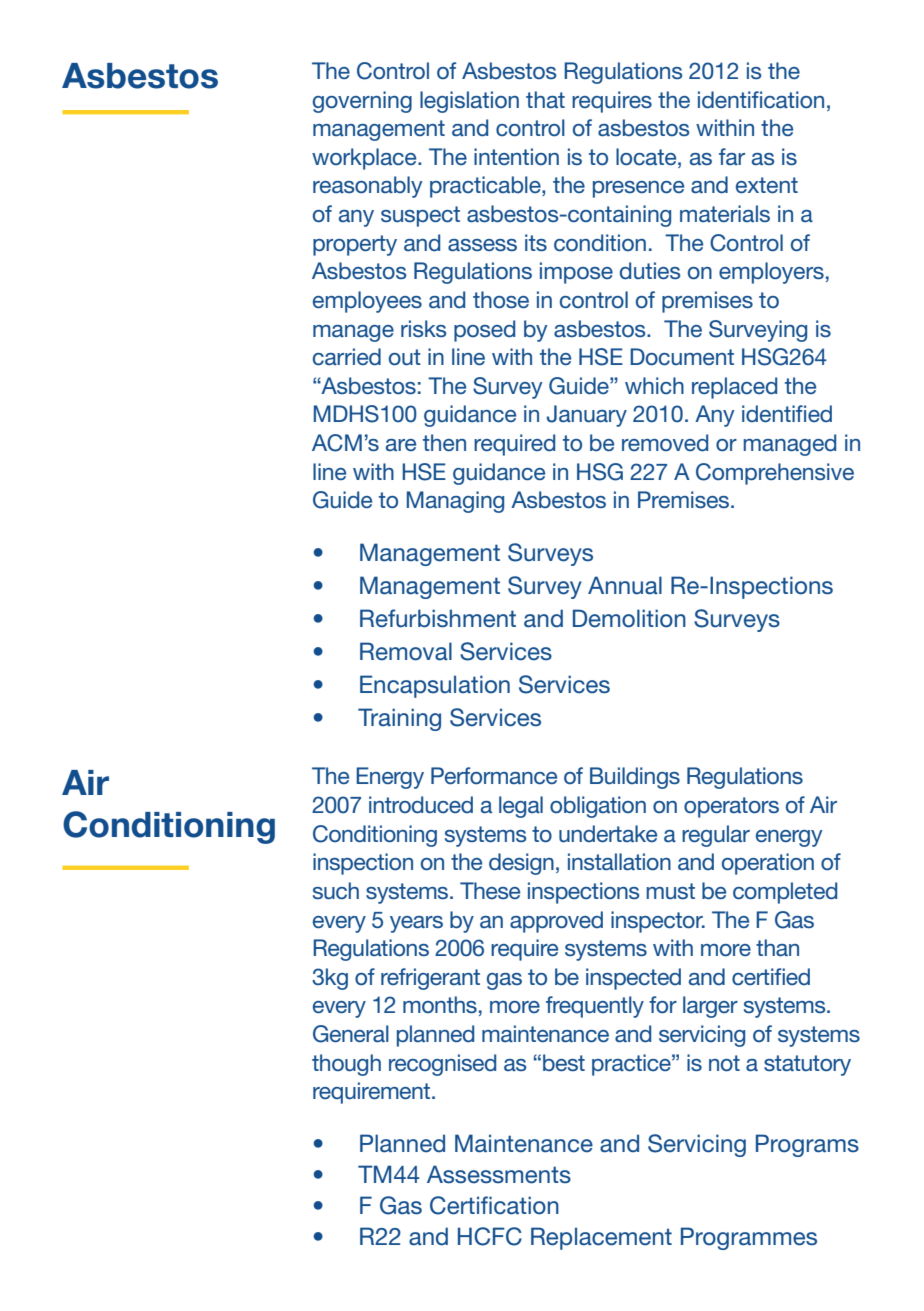  Describe the element at coordinates (732, 156) in the screenshot. I see `far` at that location.
